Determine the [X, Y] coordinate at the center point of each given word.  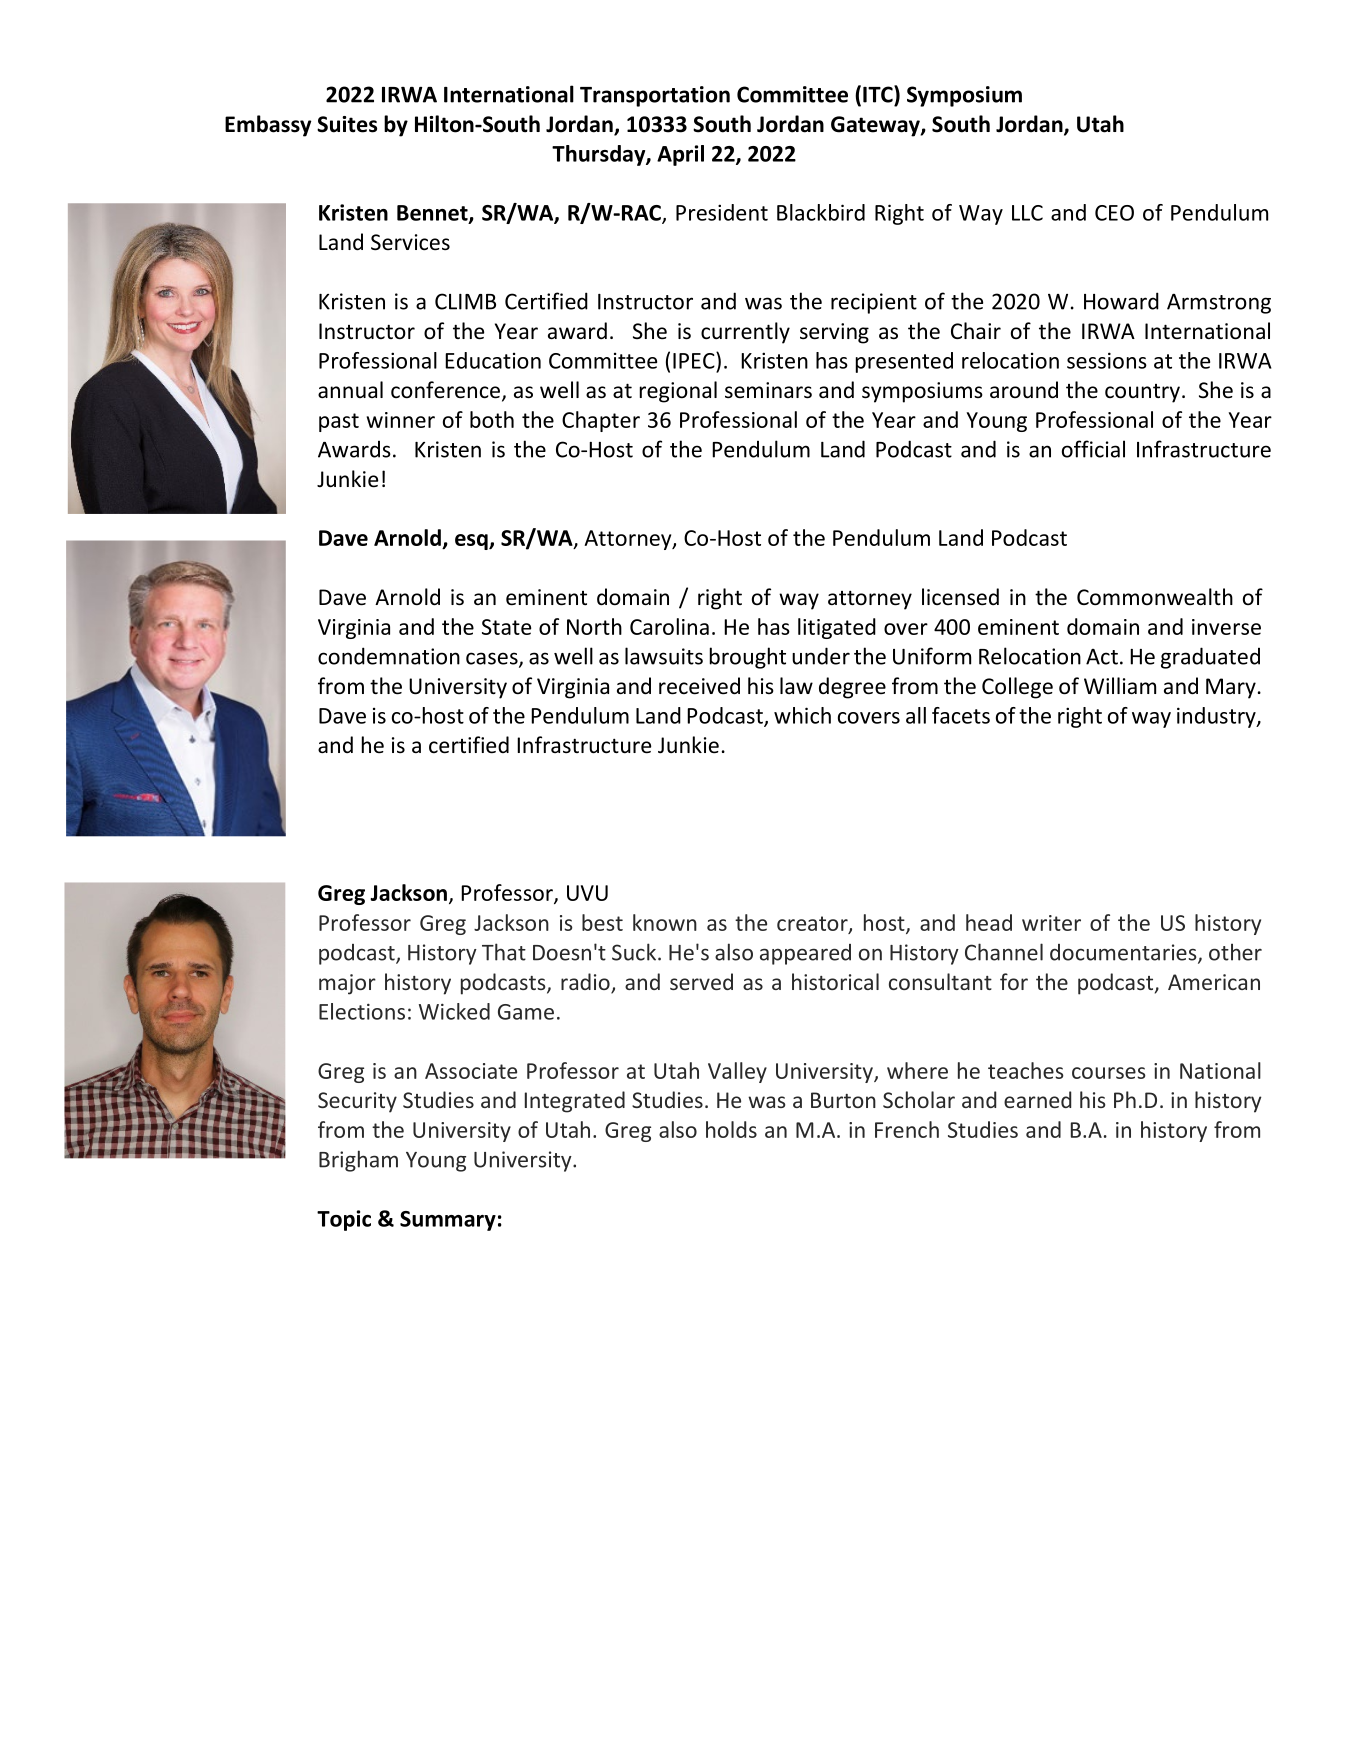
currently [745, 333]
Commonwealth [1155, 597]
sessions [1107, 360]
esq [472, 542]
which [802, 715]
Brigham [358, 1161]
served [701, 981]
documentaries [1124, 953]
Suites [347, 124]
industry [1217, 717]
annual [350, 389]
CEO [1114, 213]
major [347, 984]
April [680, 155]
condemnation [389, 656]
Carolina [669, 626]
